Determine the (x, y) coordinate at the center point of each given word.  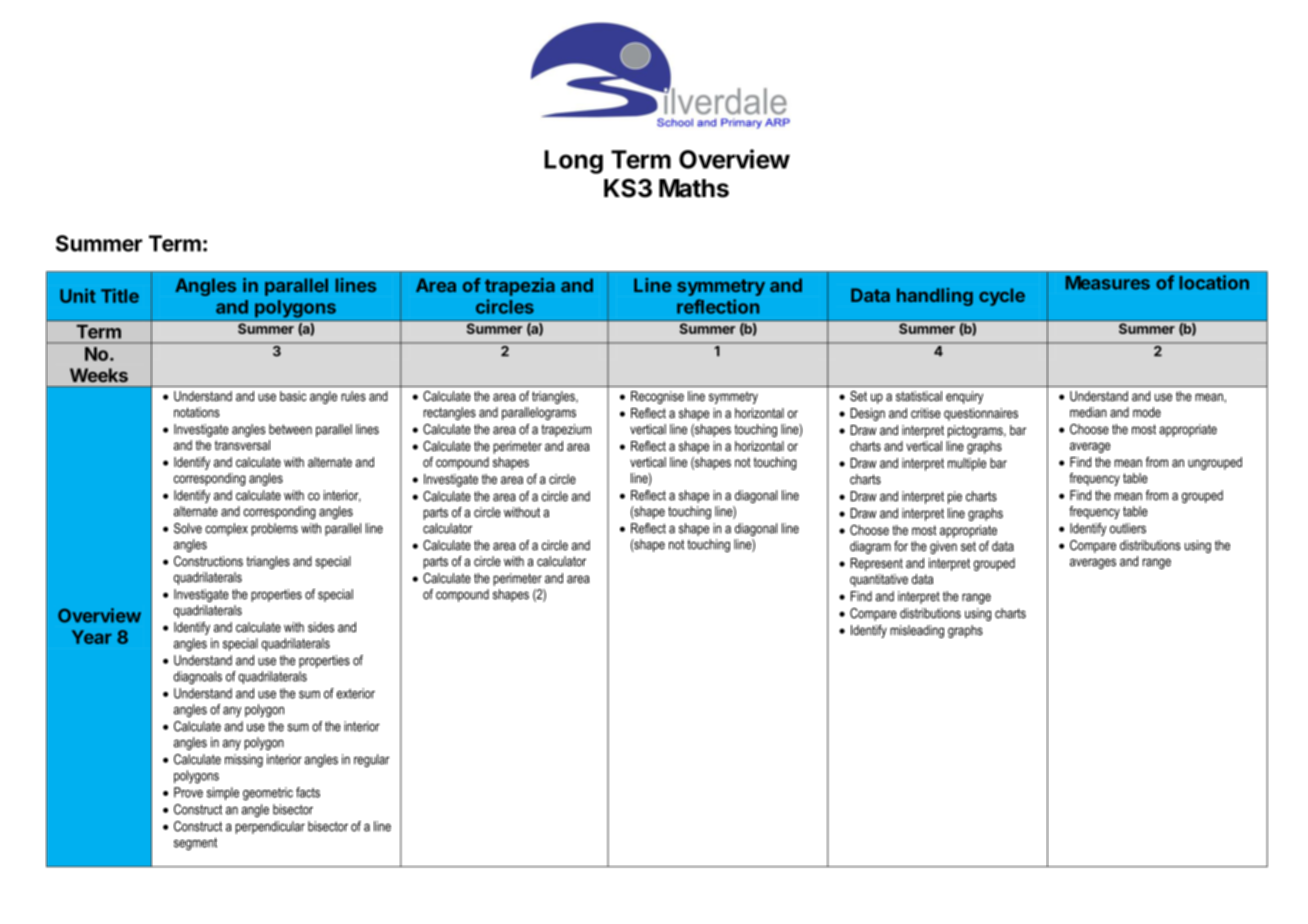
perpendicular (270, 827)
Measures (1108, 283)
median (1088, 412)
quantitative (879, 580)
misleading (917, 631)
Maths (694, 188)
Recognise (657, 397)
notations (197, 412)
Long (573, 162)
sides (321, 627)
